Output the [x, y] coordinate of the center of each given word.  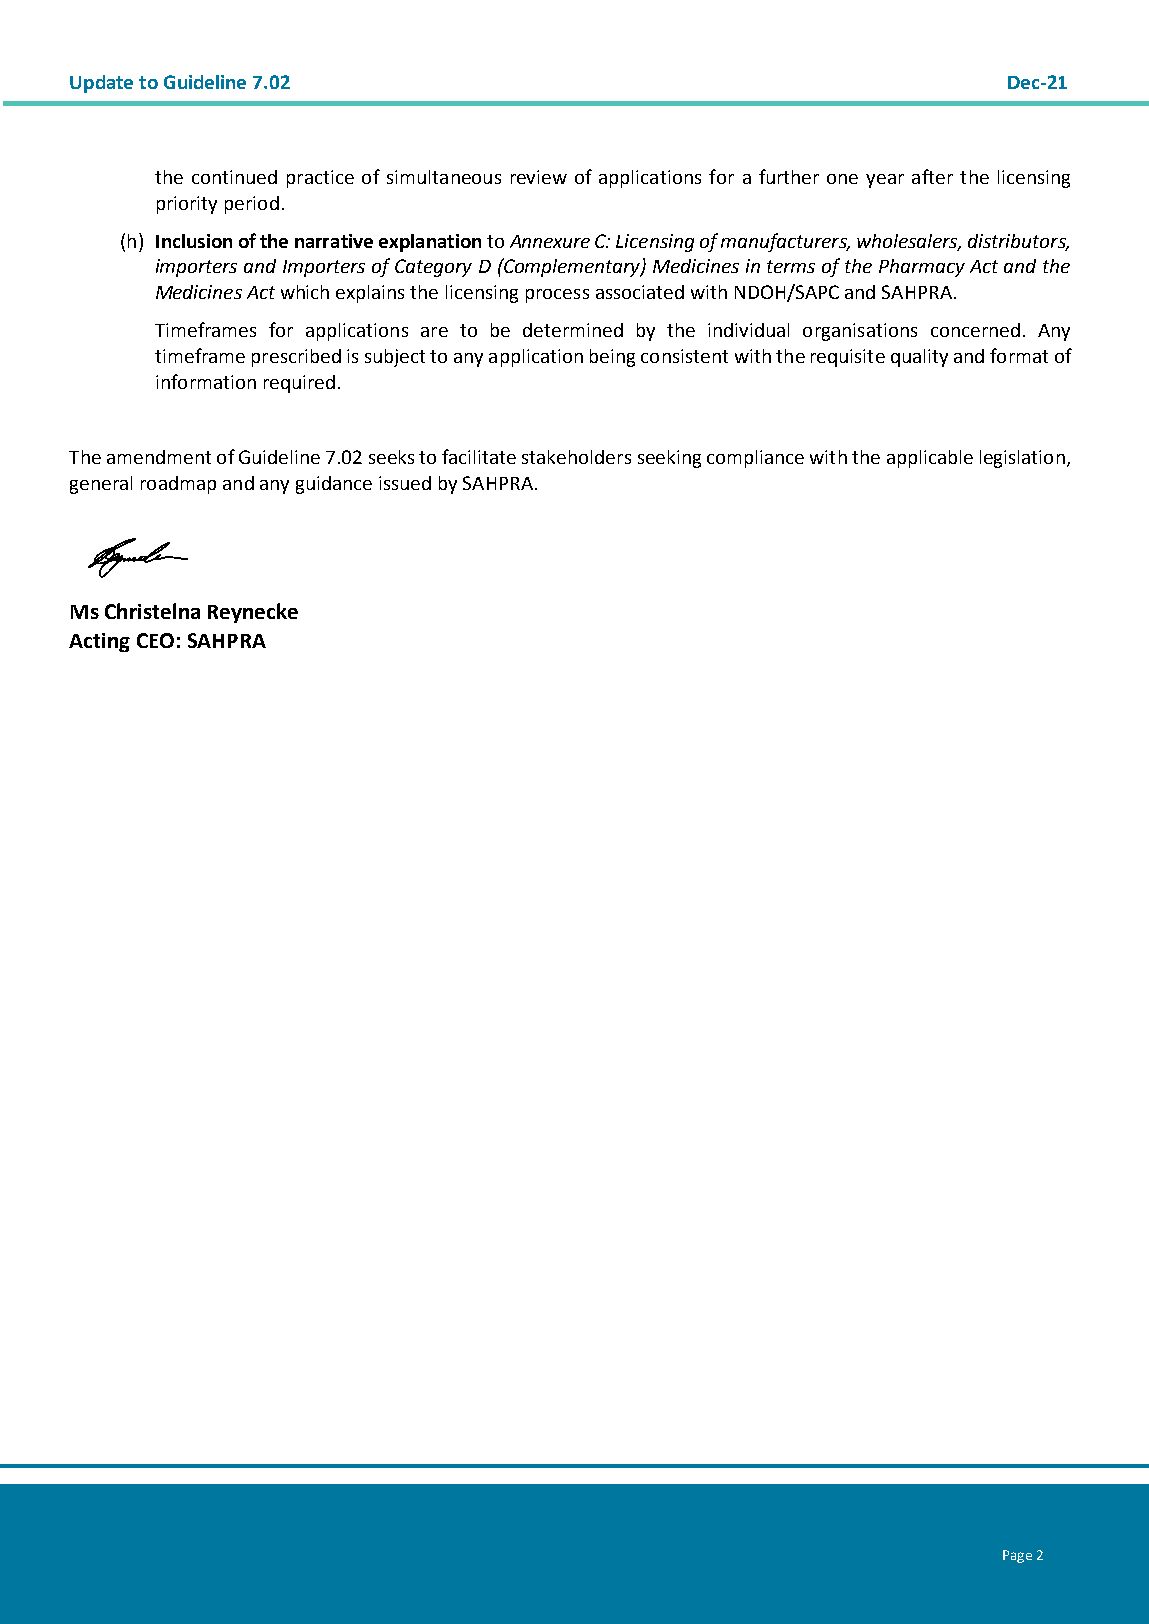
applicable [930, 459]
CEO [155, 640]
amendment [159, 457]
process [557, 296]
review [539, 177]
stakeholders [576, 457]
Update [101, 84]
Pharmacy [922, 268]
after [932, 176]
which [305, 292]
